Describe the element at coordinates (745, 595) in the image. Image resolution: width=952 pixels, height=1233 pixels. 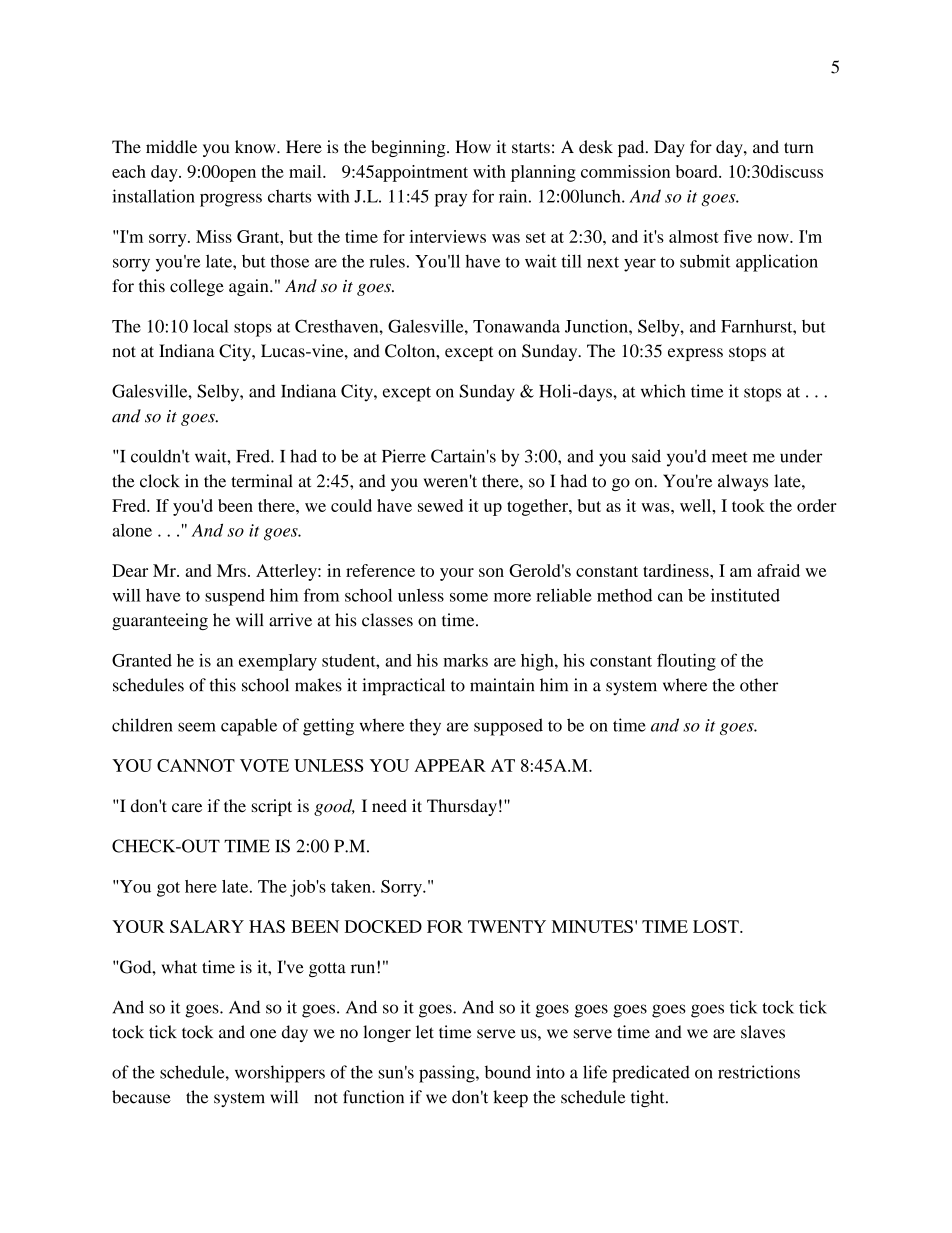
I see `instituted` at that location.
